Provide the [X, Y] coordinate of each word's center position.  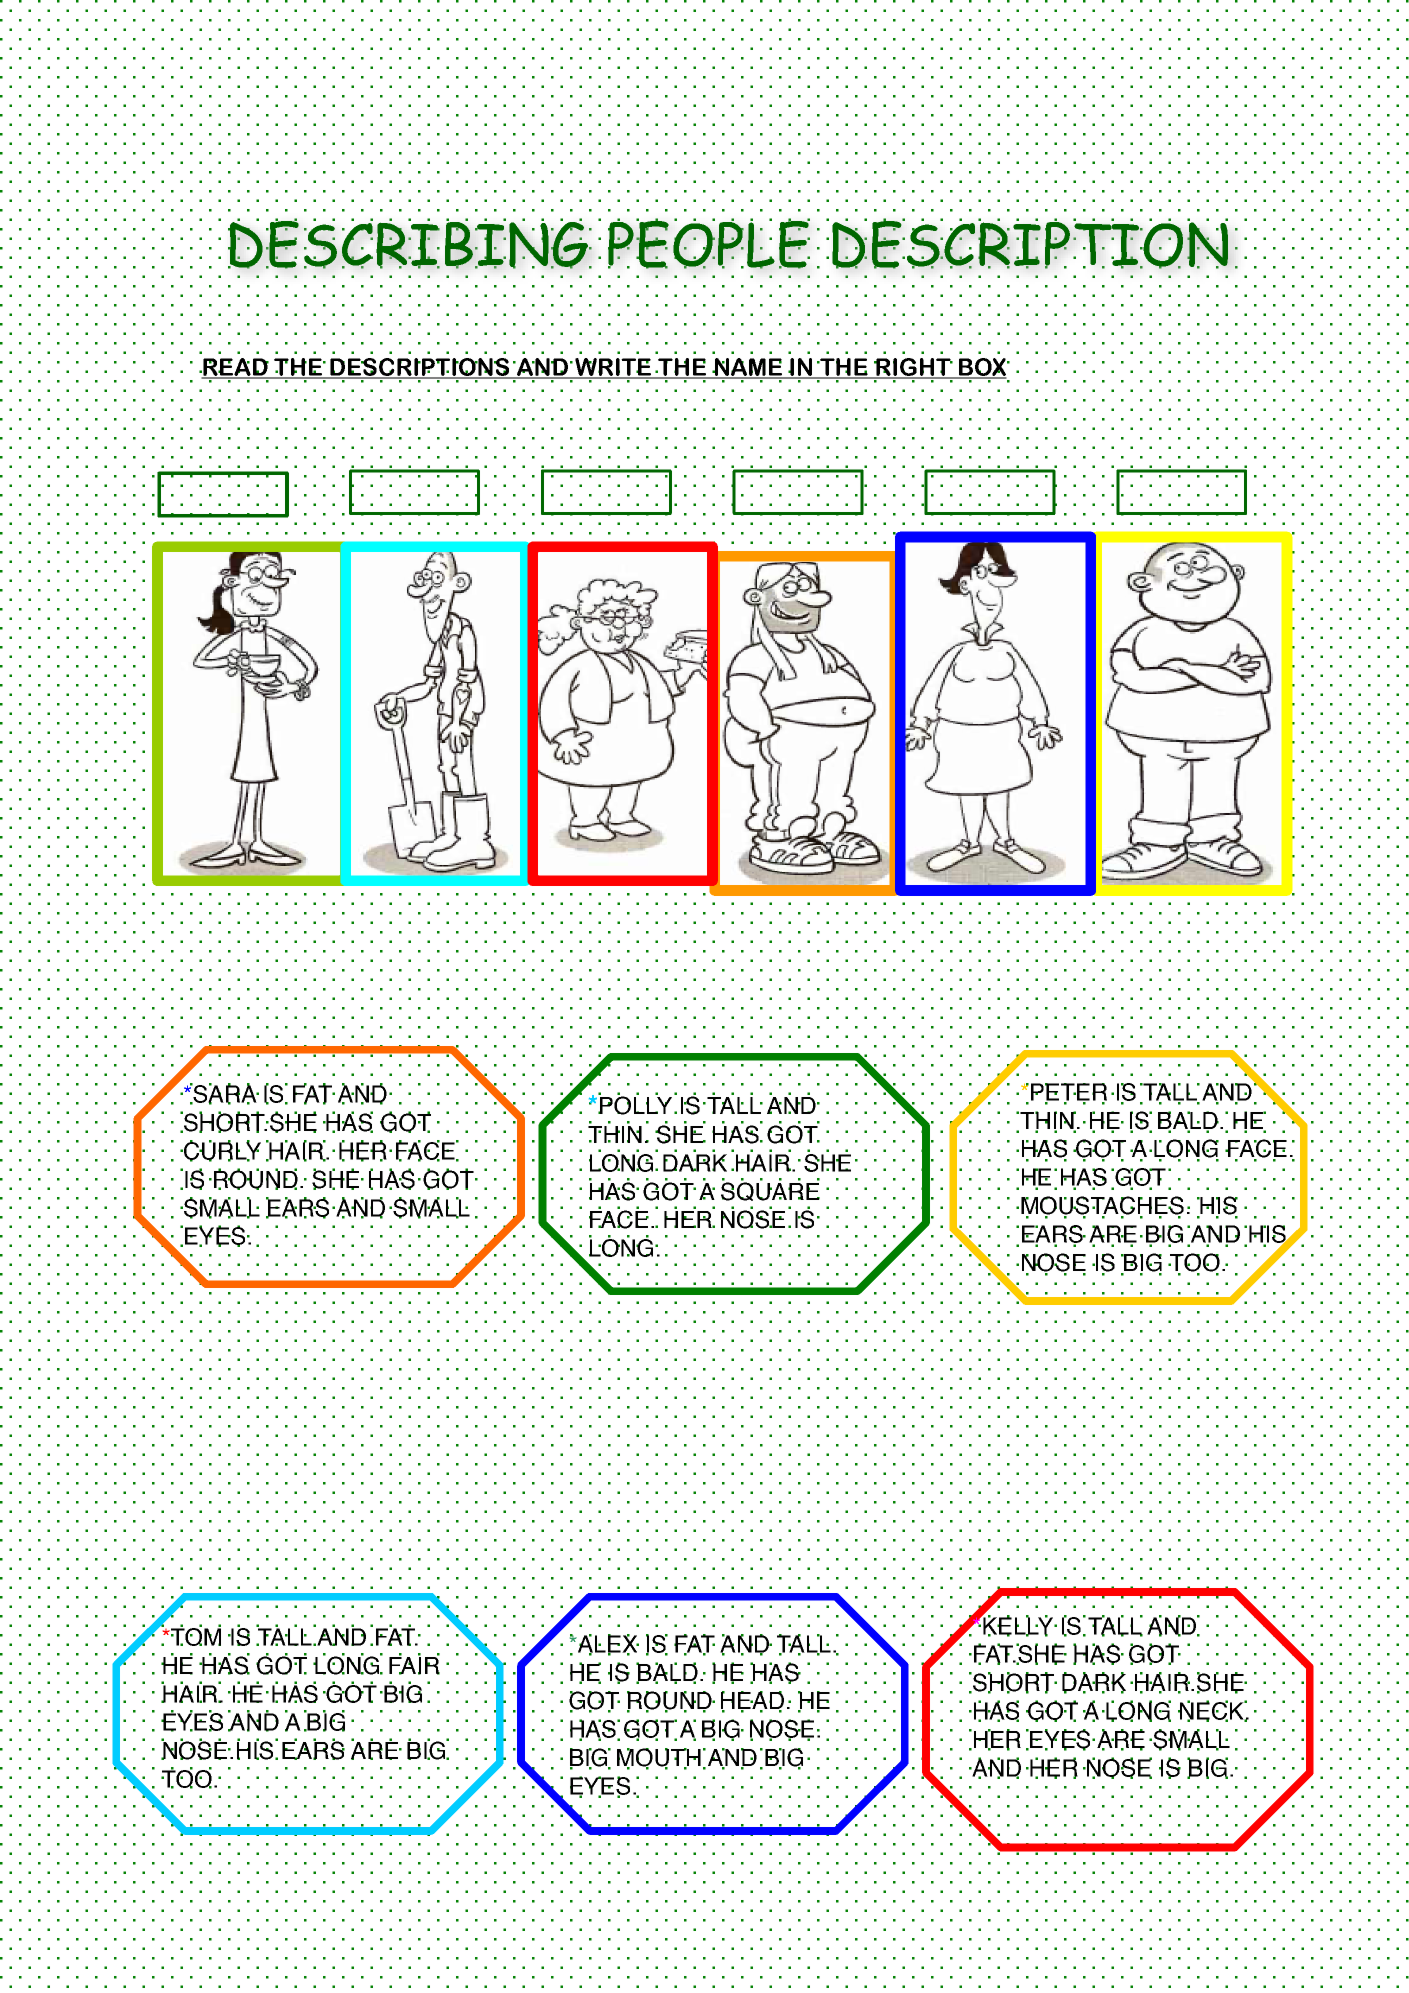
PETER [1069, 1093]
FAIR [414, 1664]
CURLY [221, 1151]
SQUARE [770, 1190]
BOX [982, 368]
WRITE [613, 368]
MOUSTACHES [1102, 1206]
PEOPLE [709, 243]
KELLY [1018, 1626]
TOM [195, 1636]
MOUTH [659, 1758]
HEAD [752, 1701]
